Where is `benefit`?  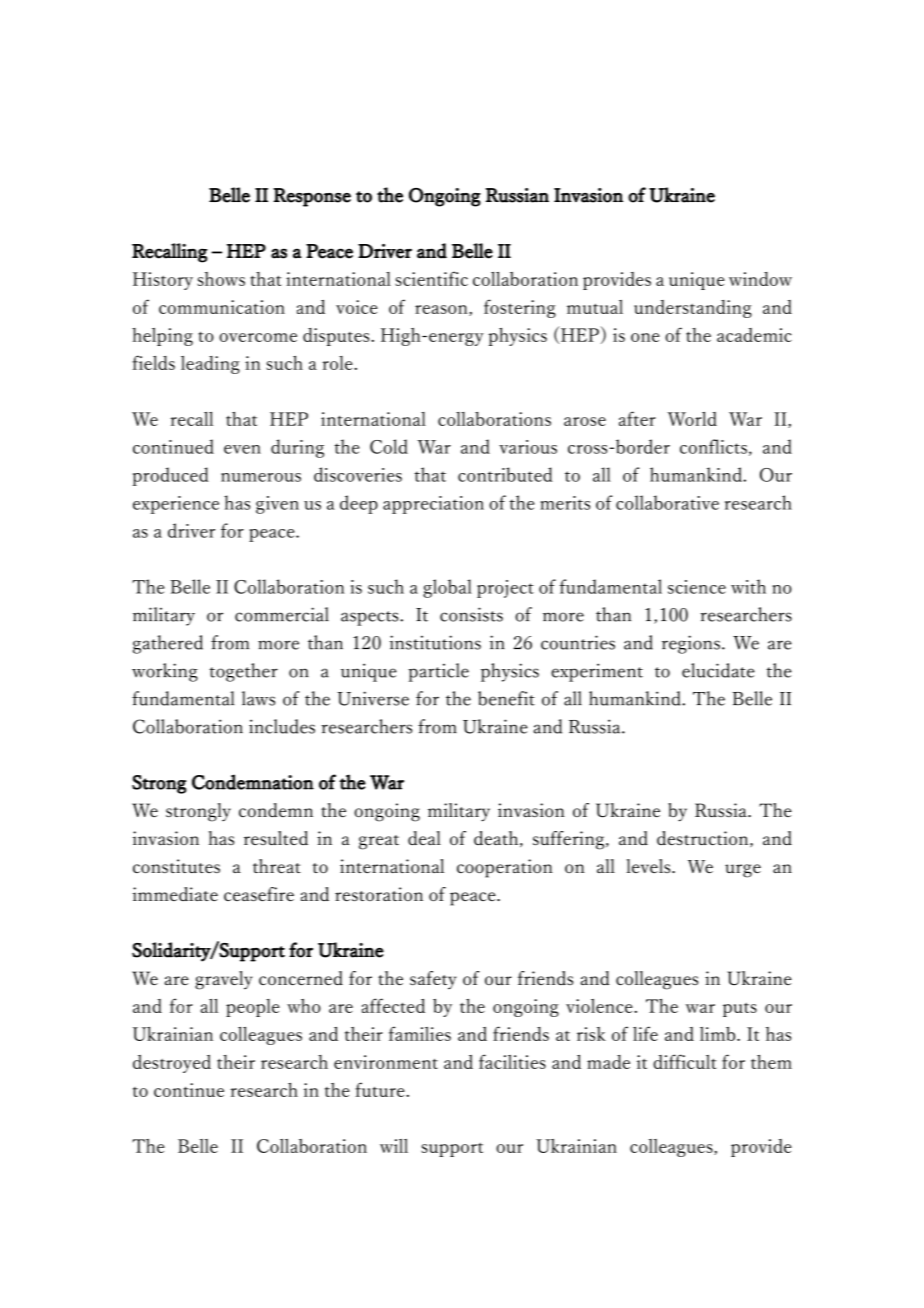
benefit is located at coordinates (506, 698).
